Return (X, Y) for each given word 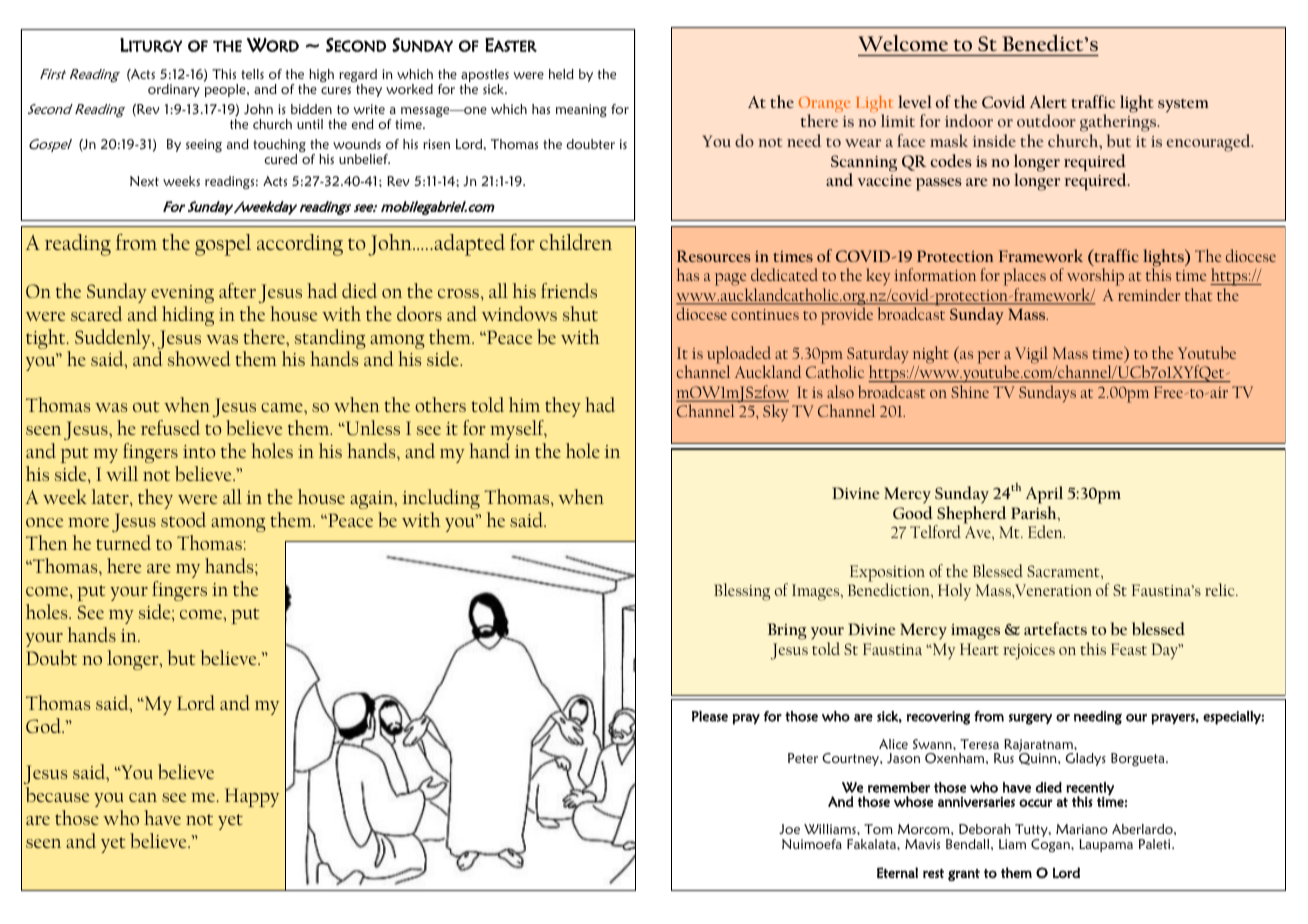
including (441, 499)
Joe (789, 829)
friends (569, 290)
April (1044, 495)
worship (1095, 278)
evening (182, 294)
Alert (1048, 101)
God (45, 725)
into (199, 451)
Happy (252, 797)
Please (710, 716)
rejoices (1029, 652)
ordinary (174, 90)
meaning (581, 110)
